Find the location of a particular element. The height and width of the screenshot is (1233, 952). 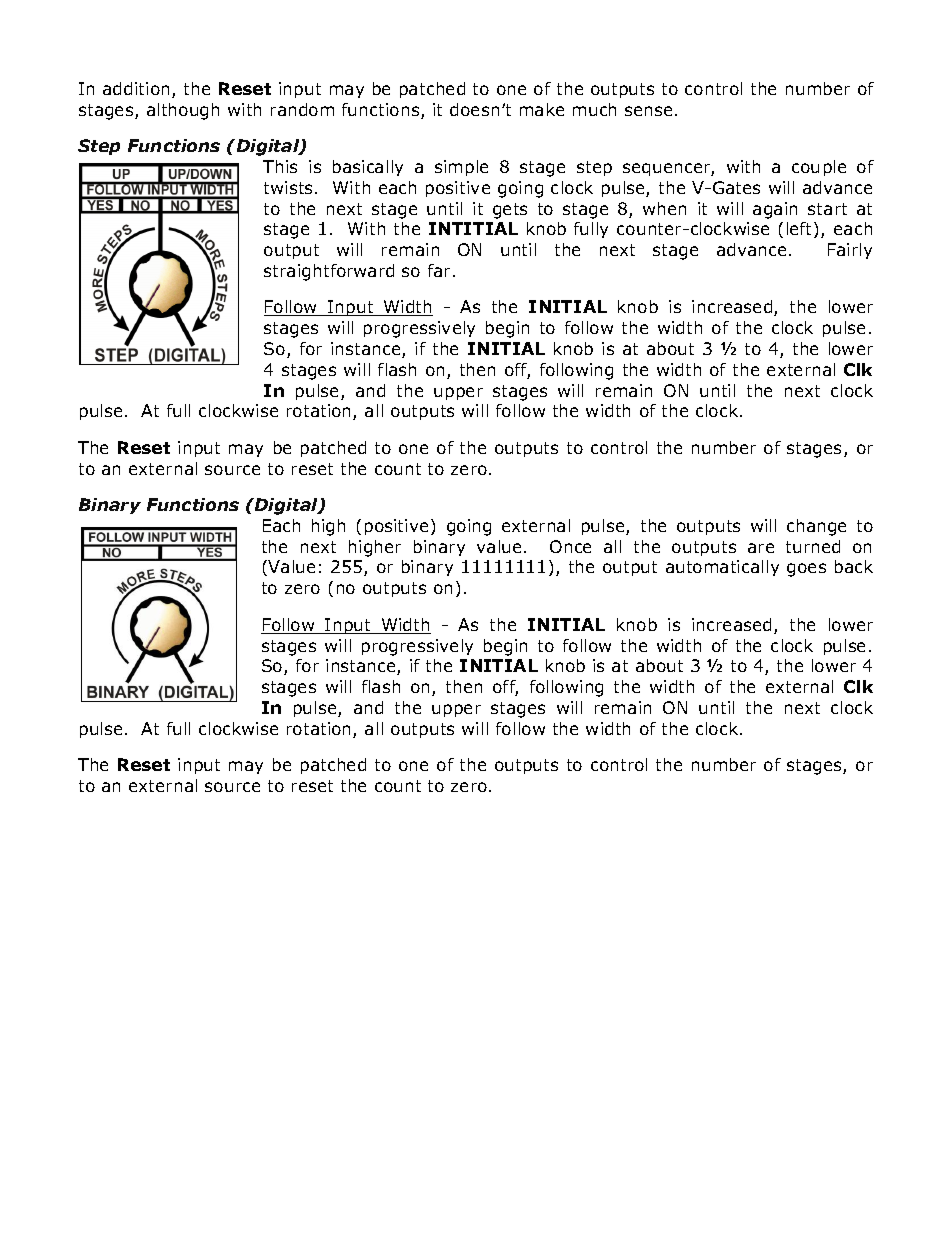

although is located at coordinates (183, 111).
